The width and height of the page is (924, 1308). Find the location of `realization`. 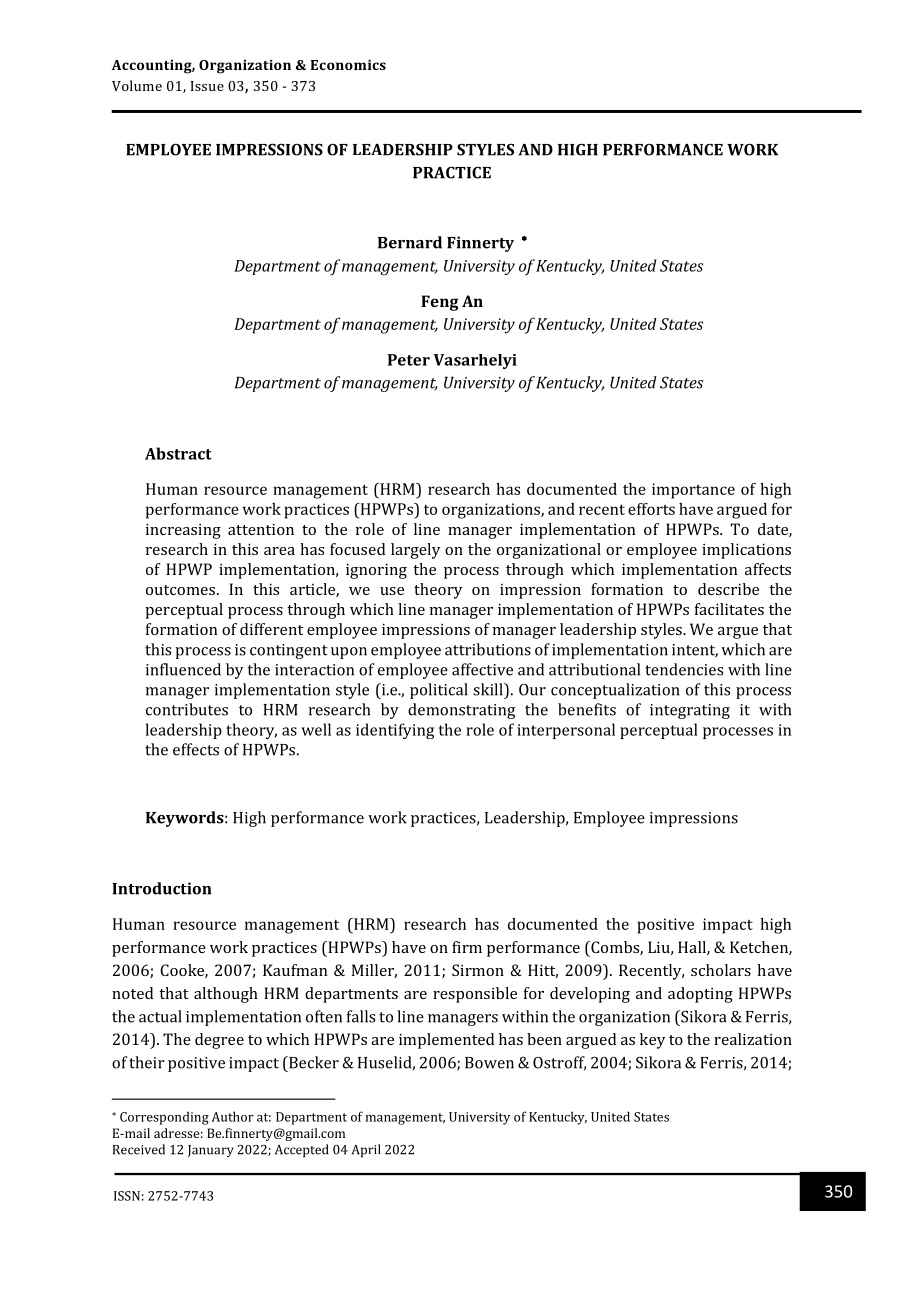

realization is located at coordinates (753, 1039).
